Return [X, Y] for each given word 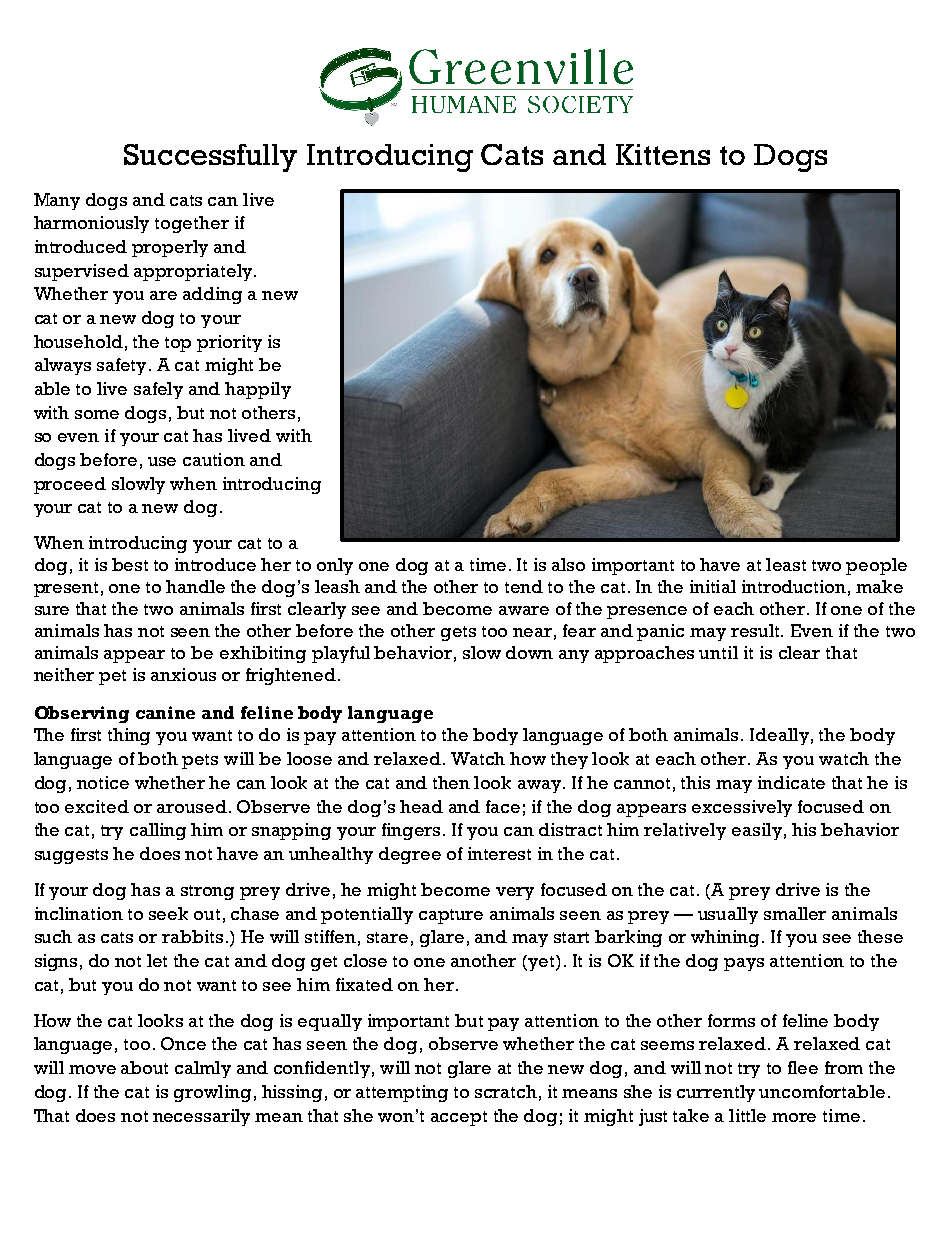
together [192, 224]
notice [103, 782]
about [144, 1067]
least [786, 564]
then [451, 782]
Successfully [210, 158]
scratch [506, 1091]
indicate [791, 782]
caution [214, 459]
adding [212, 295]
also [568, 564]
